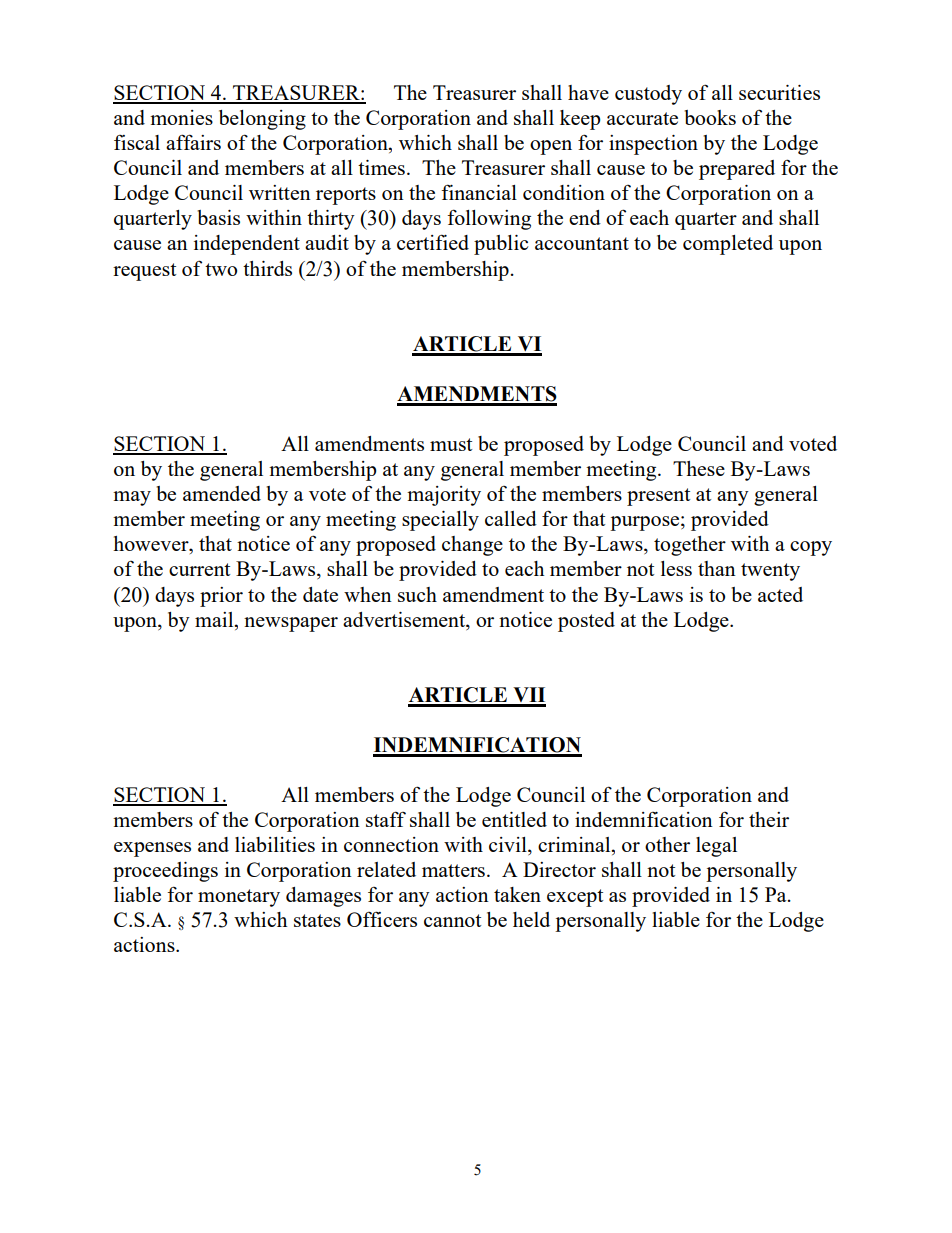 The width and height of the image is (952, 1233). I want to click on amended, so click(222, 493).
